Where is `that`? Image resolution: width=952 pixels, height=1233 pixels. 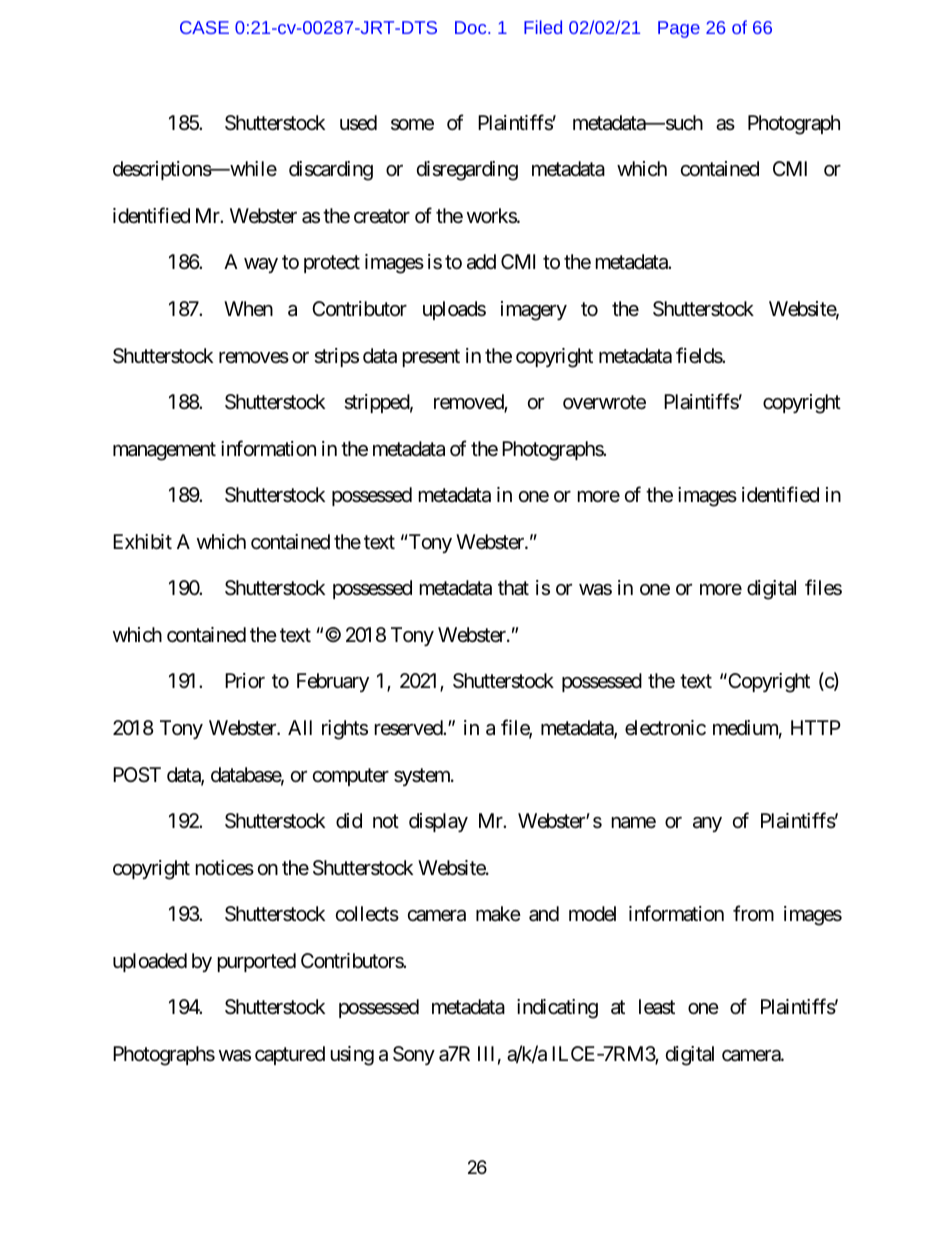
that is located at coordinates (513, 588).
